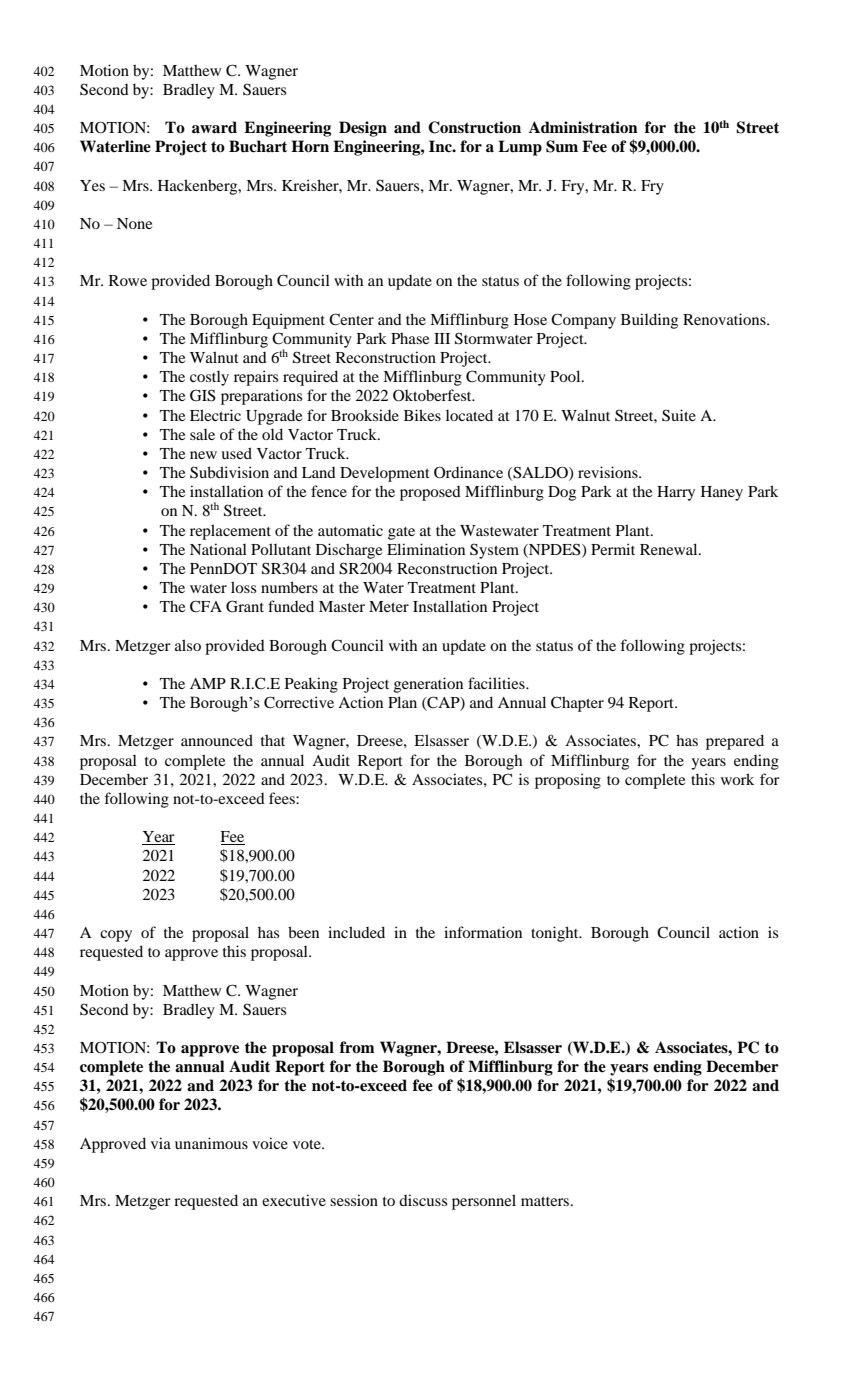  I want to click on award, so click(214, 127).
